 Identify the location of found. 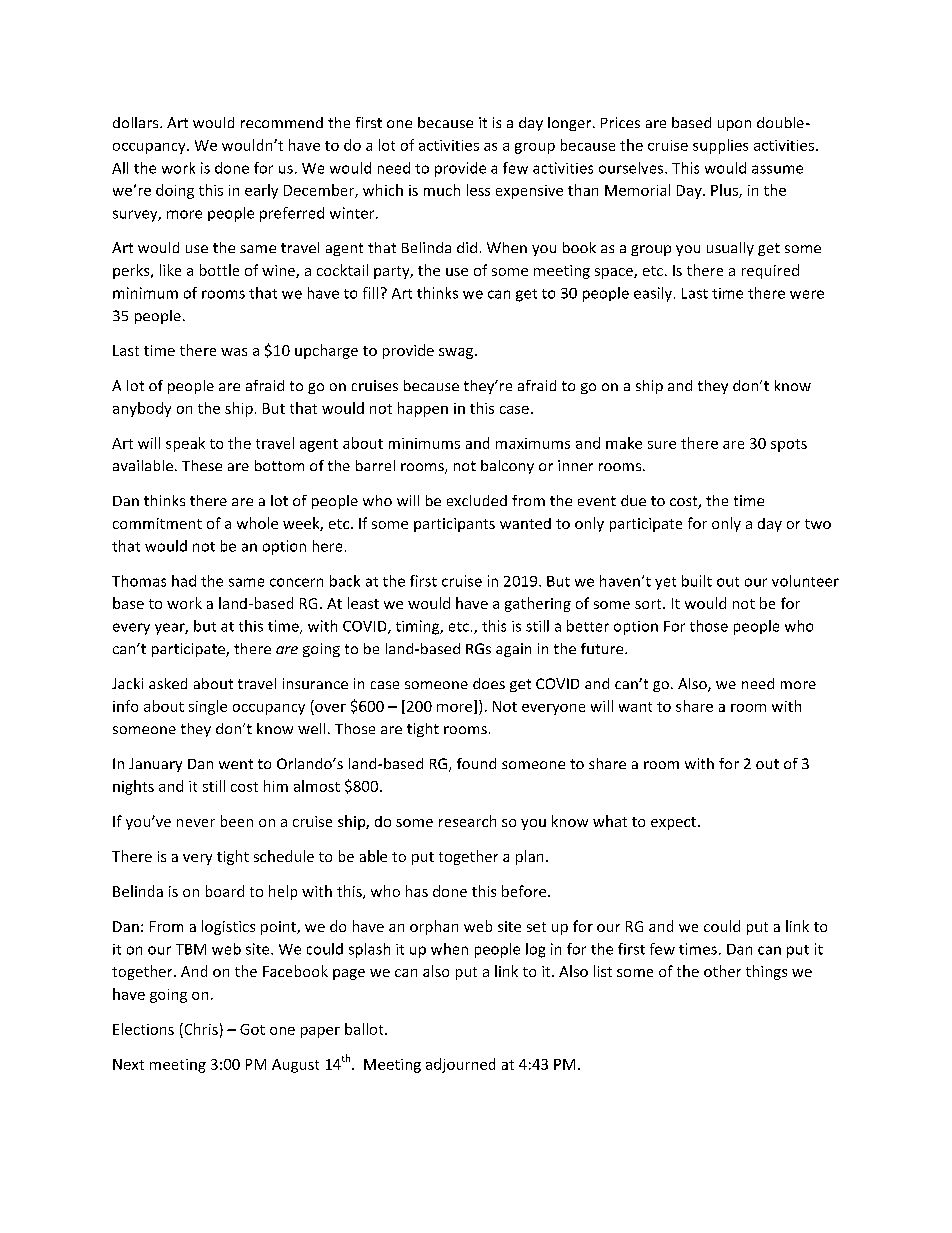
(476, 763).
